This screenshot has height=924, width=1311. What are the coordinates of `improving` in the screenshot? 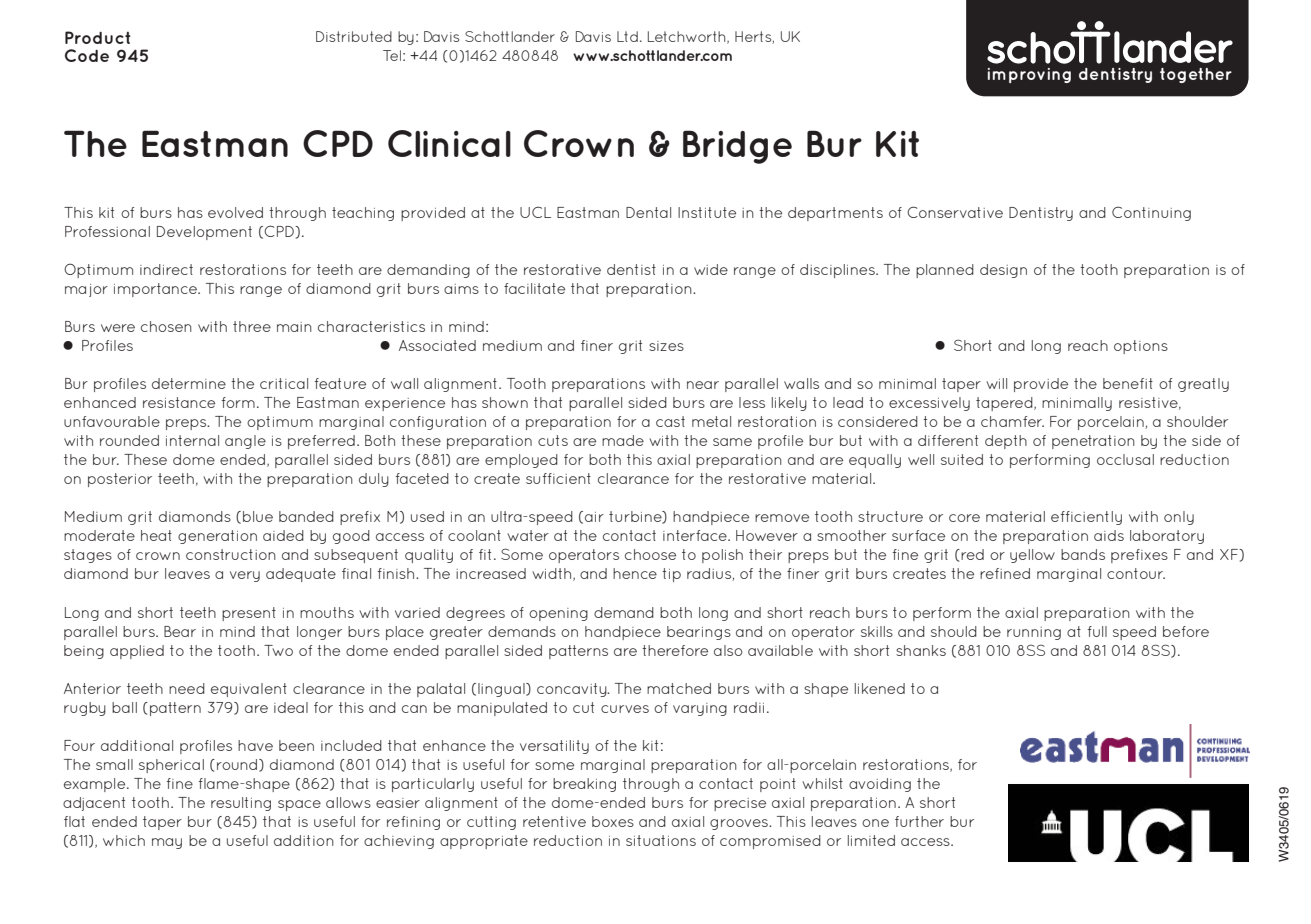 It's located at (1029, 75).
